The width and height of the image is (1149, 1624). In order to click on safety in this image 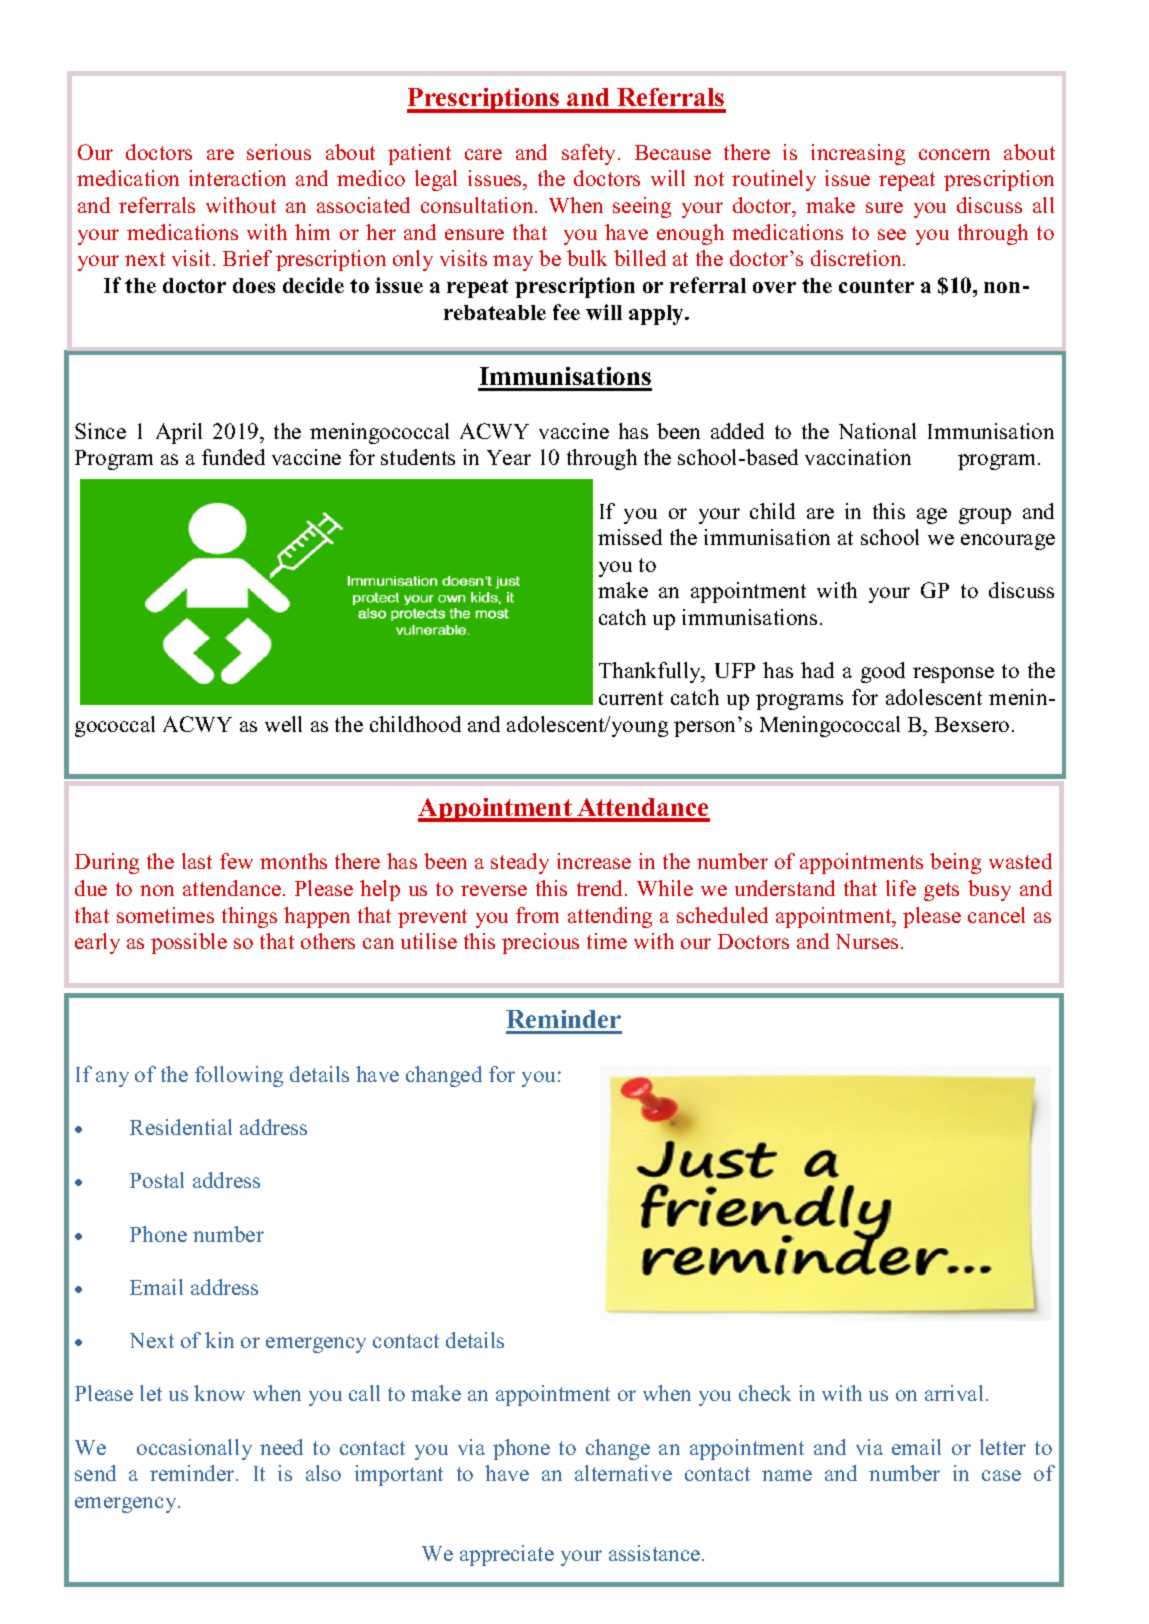, I will do `click(590, 154)`.
